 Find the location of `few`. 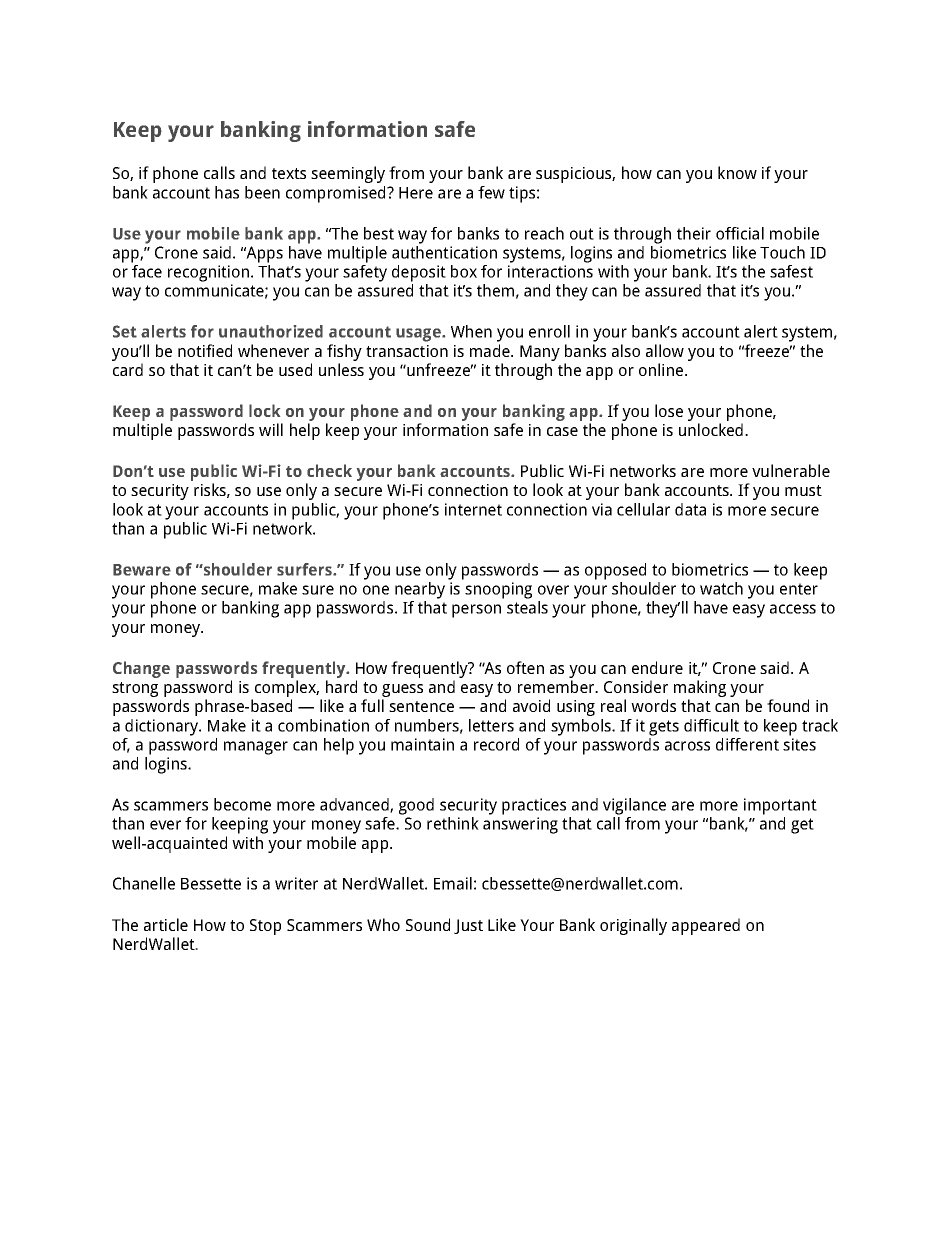

few is located at coordinates (491, 192).
